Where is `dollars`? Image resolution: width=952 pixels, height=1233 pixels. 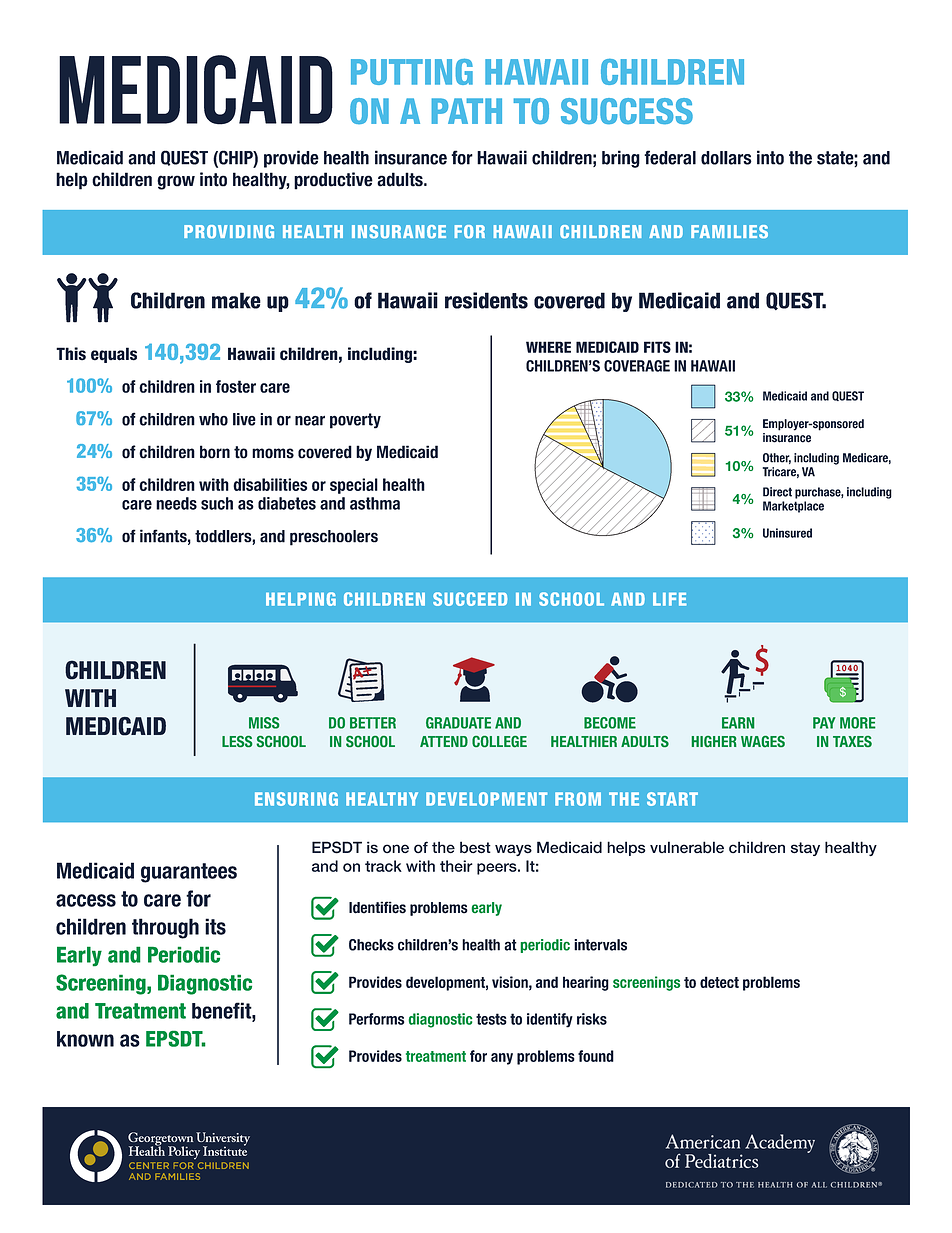
dollars is located at coordinates (726, 158).
